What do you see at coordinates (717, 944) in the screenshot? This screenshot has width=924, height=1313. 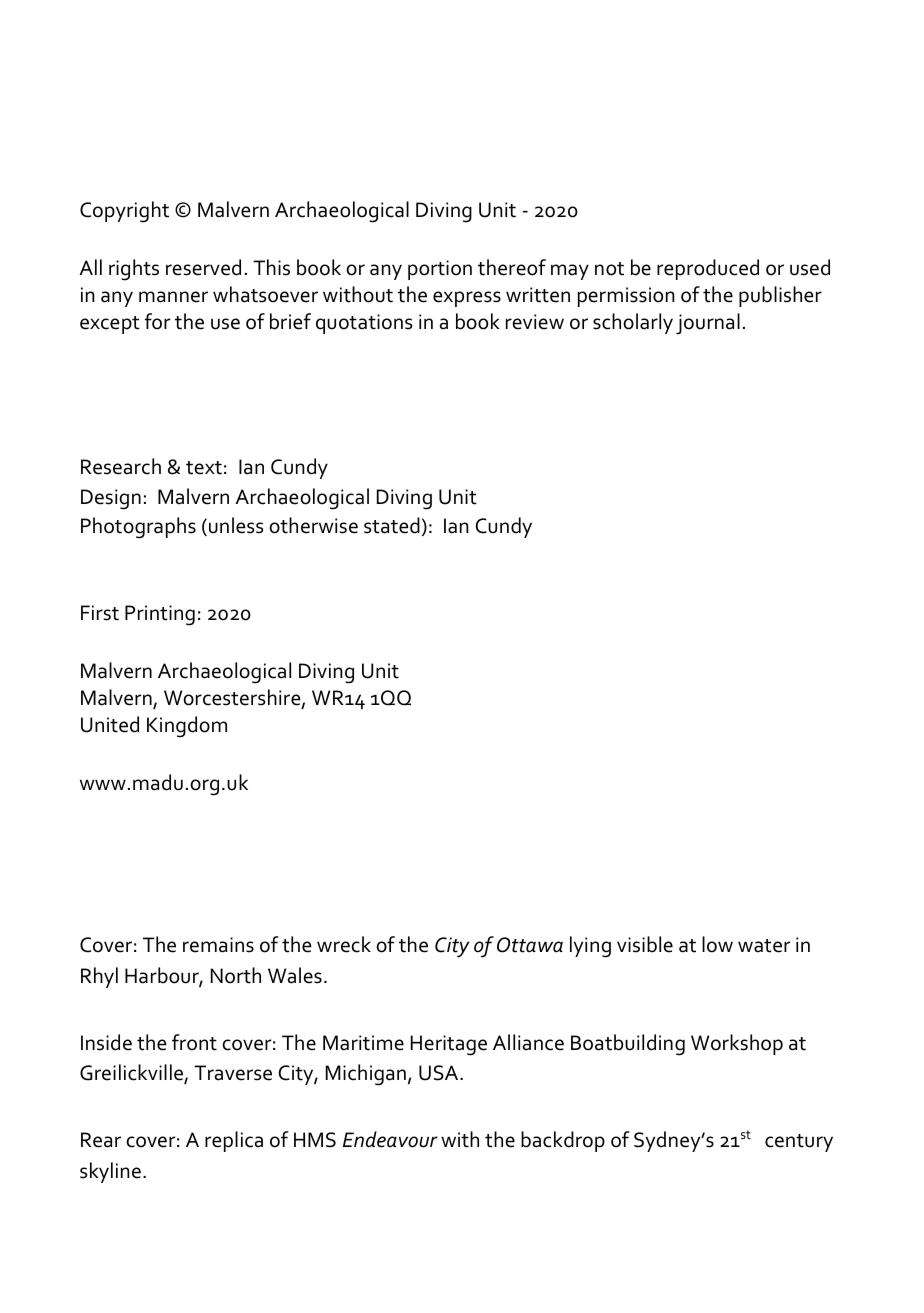 I see `low` at bounding box center [717, 944].
